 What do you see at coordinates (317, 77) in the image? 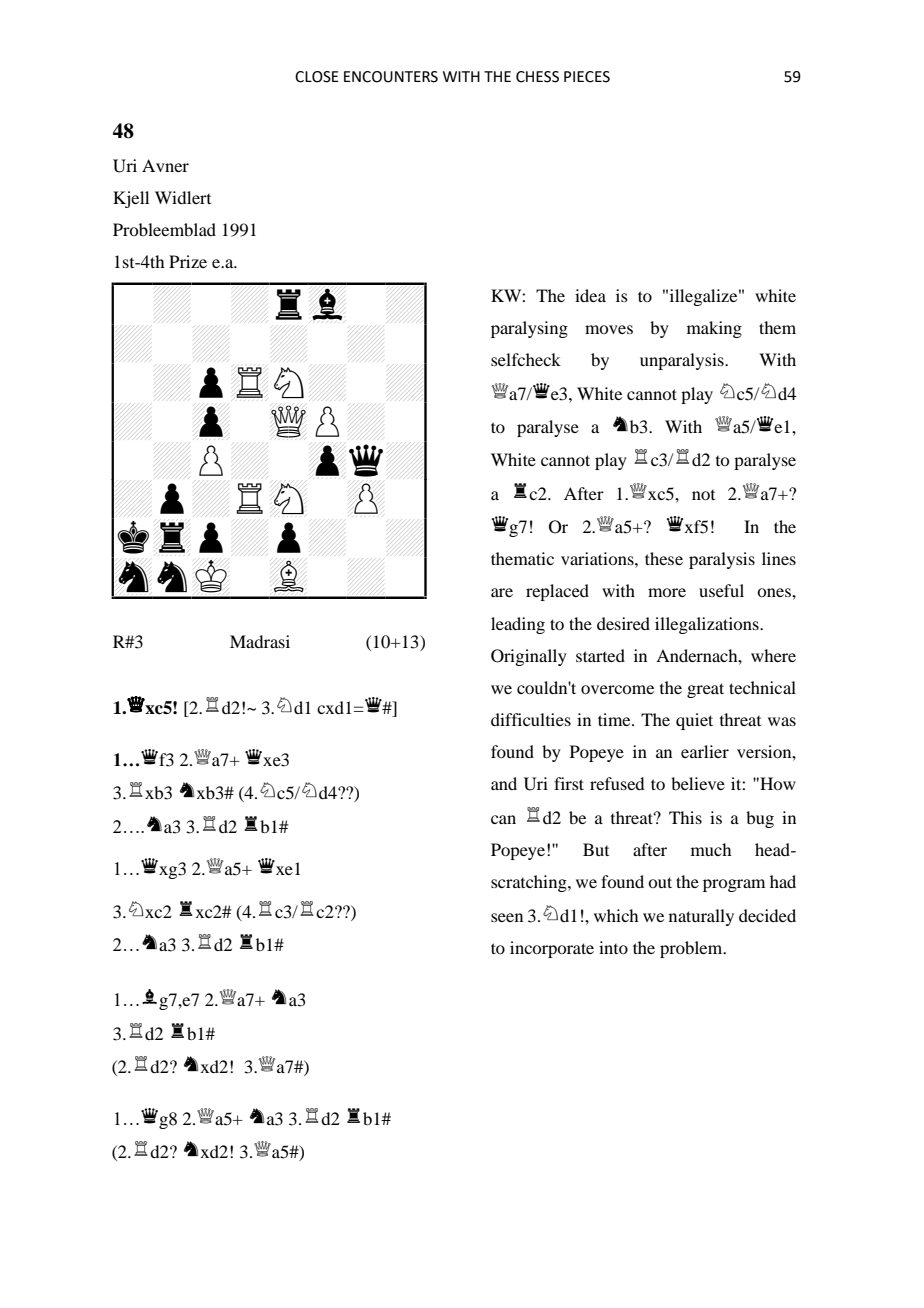
I see `CLOSE` at bounding box center [317, 77].
